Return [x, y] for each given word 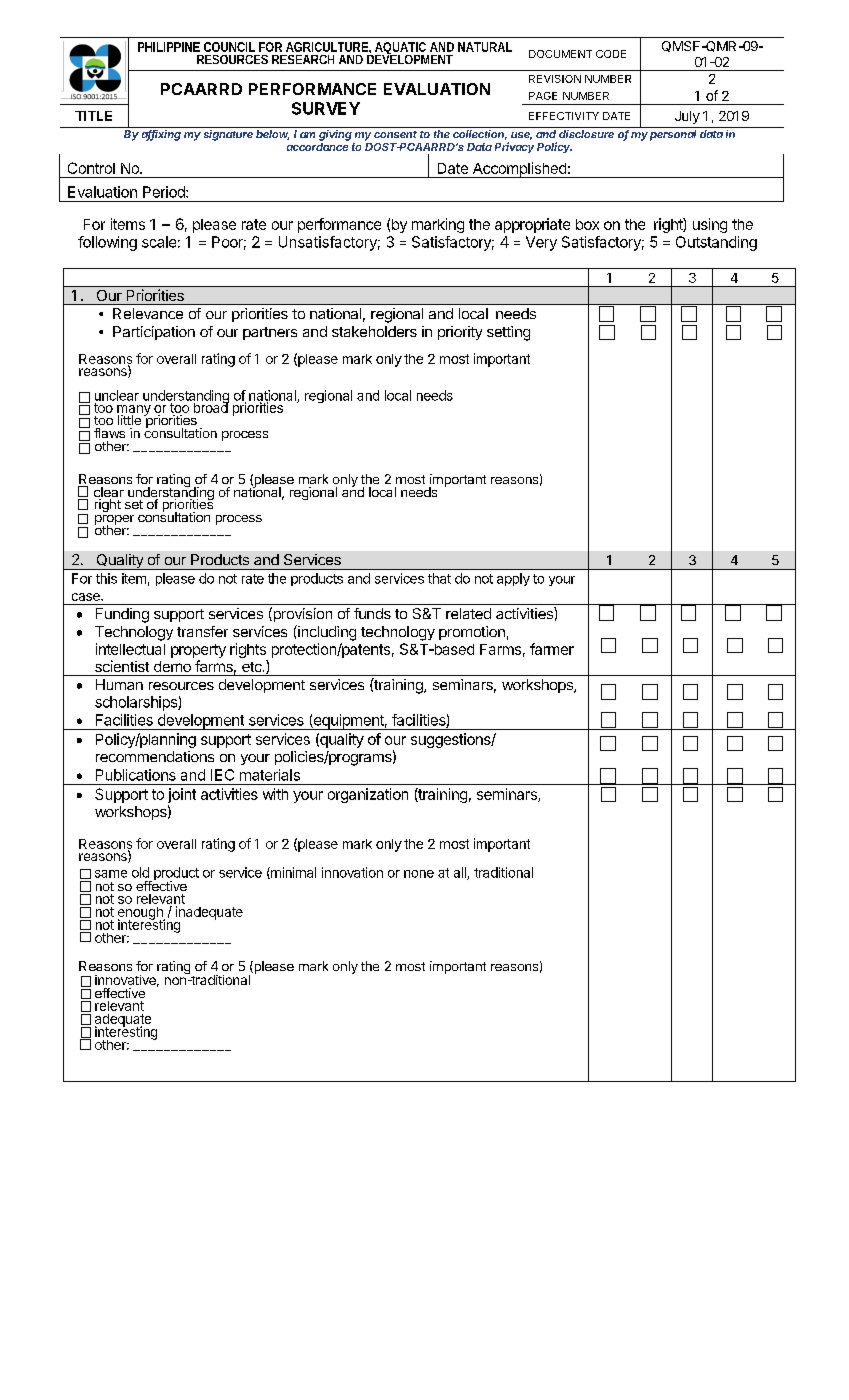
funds [372, 613]
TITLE [93, 116]
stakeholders [374, 331]
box [587, 224]
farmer [552, 649]
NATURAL [485, 47]
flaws [109, 433]
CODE [611, 54]
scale [159, 242]
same [111, 874]
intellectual [130, 649]
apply [513, 579]
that [439, 578]
